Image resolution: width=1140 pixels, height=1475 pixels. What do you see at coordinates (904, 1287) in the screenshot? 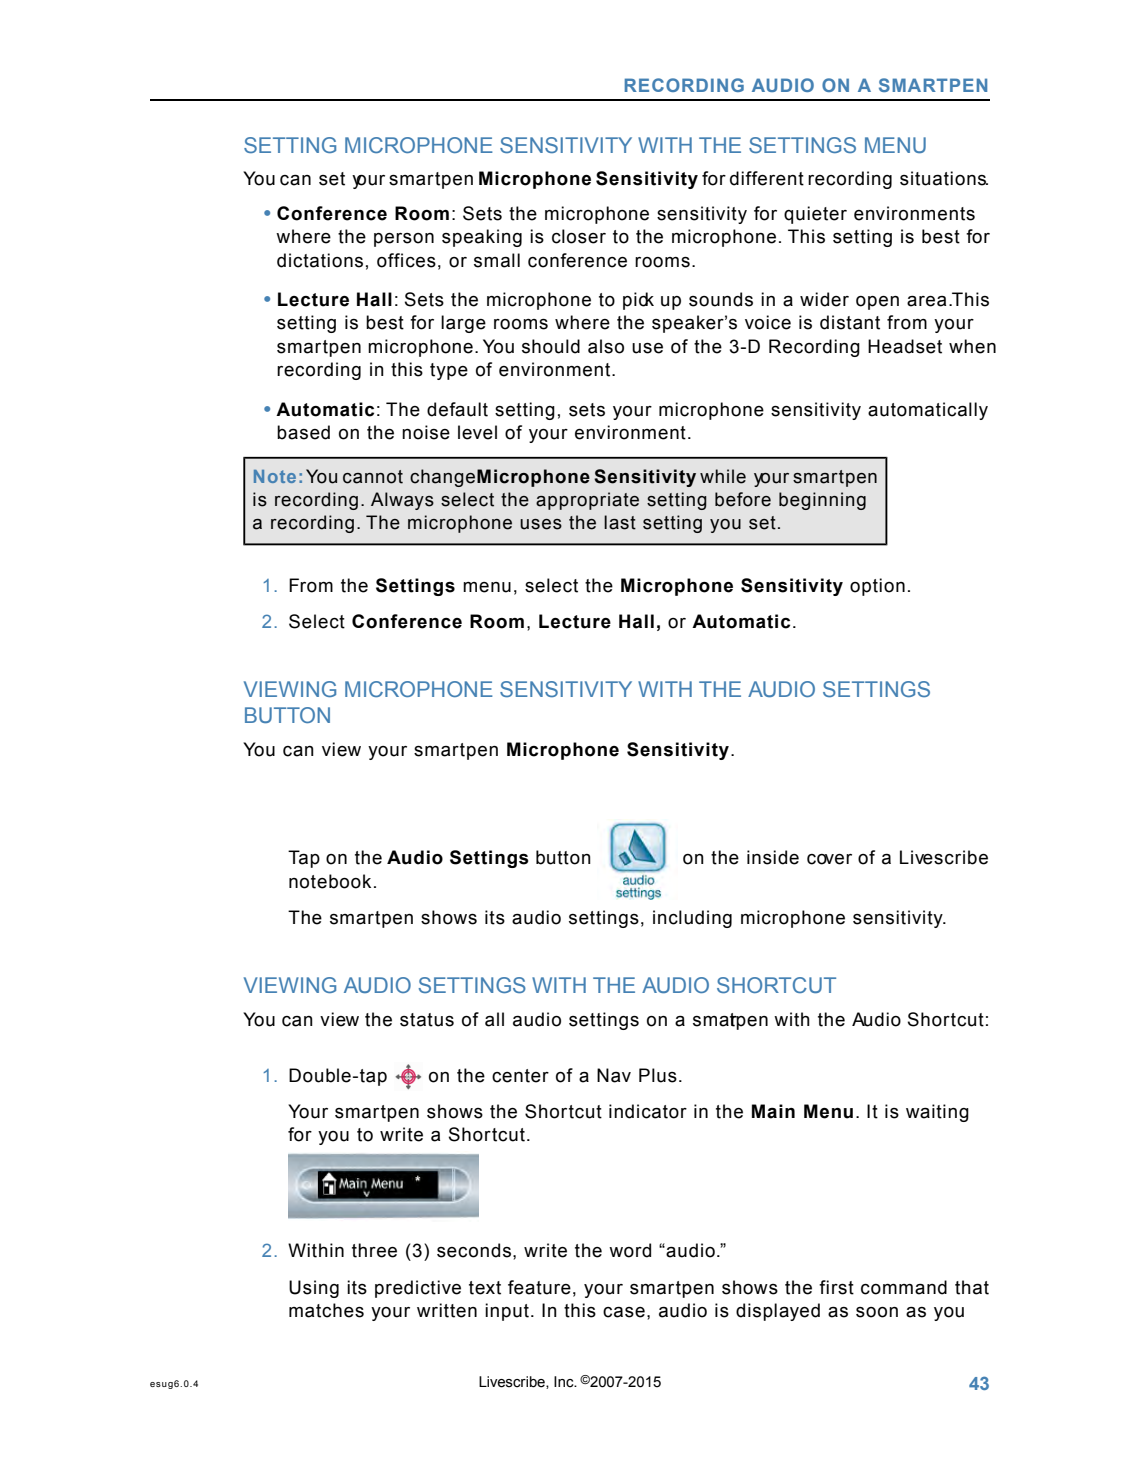
I see `command` at bounding box center [904, 1287].
